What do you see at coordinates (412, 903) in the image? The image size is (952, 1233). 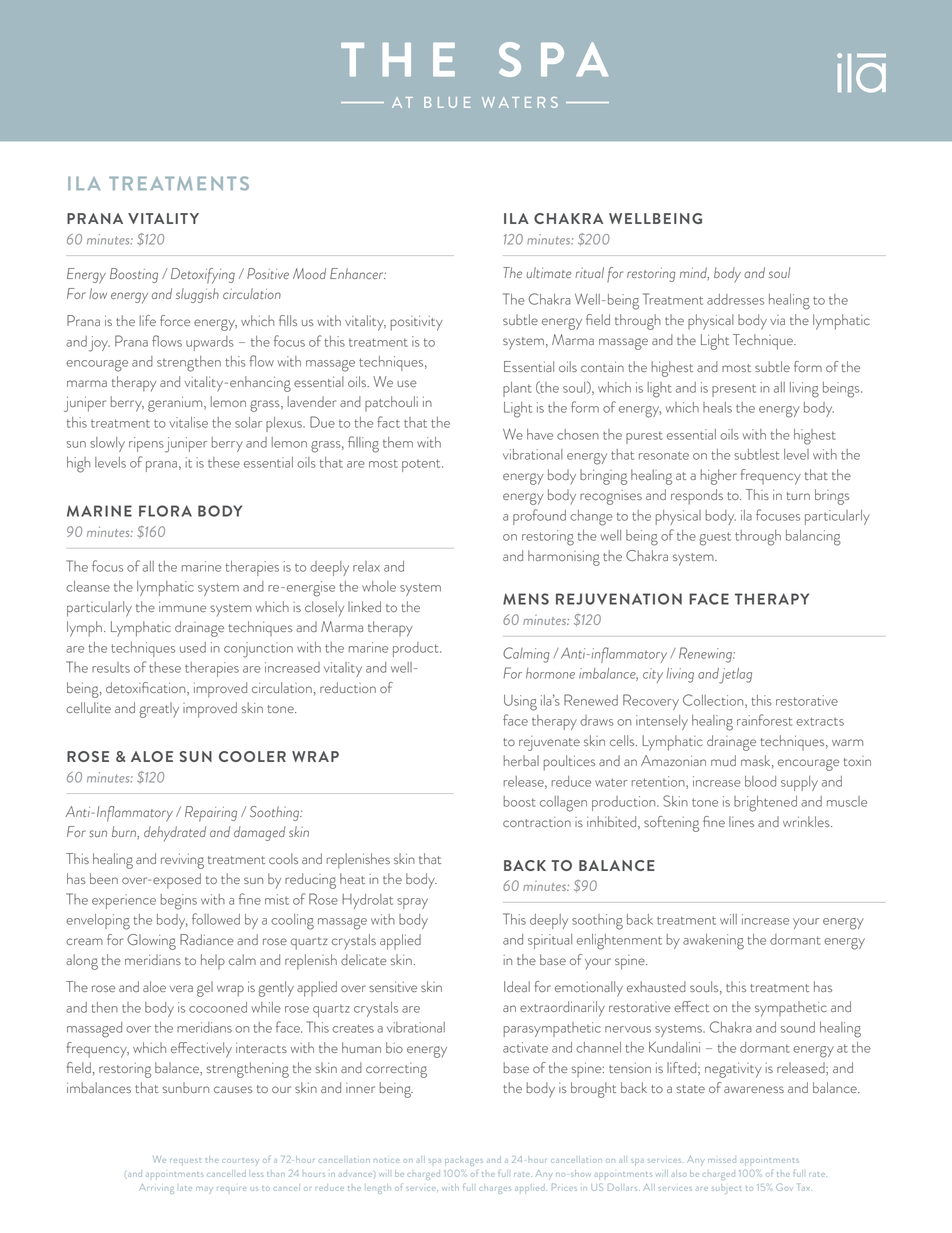 I see `spray` at bounding box center [412, 903].
